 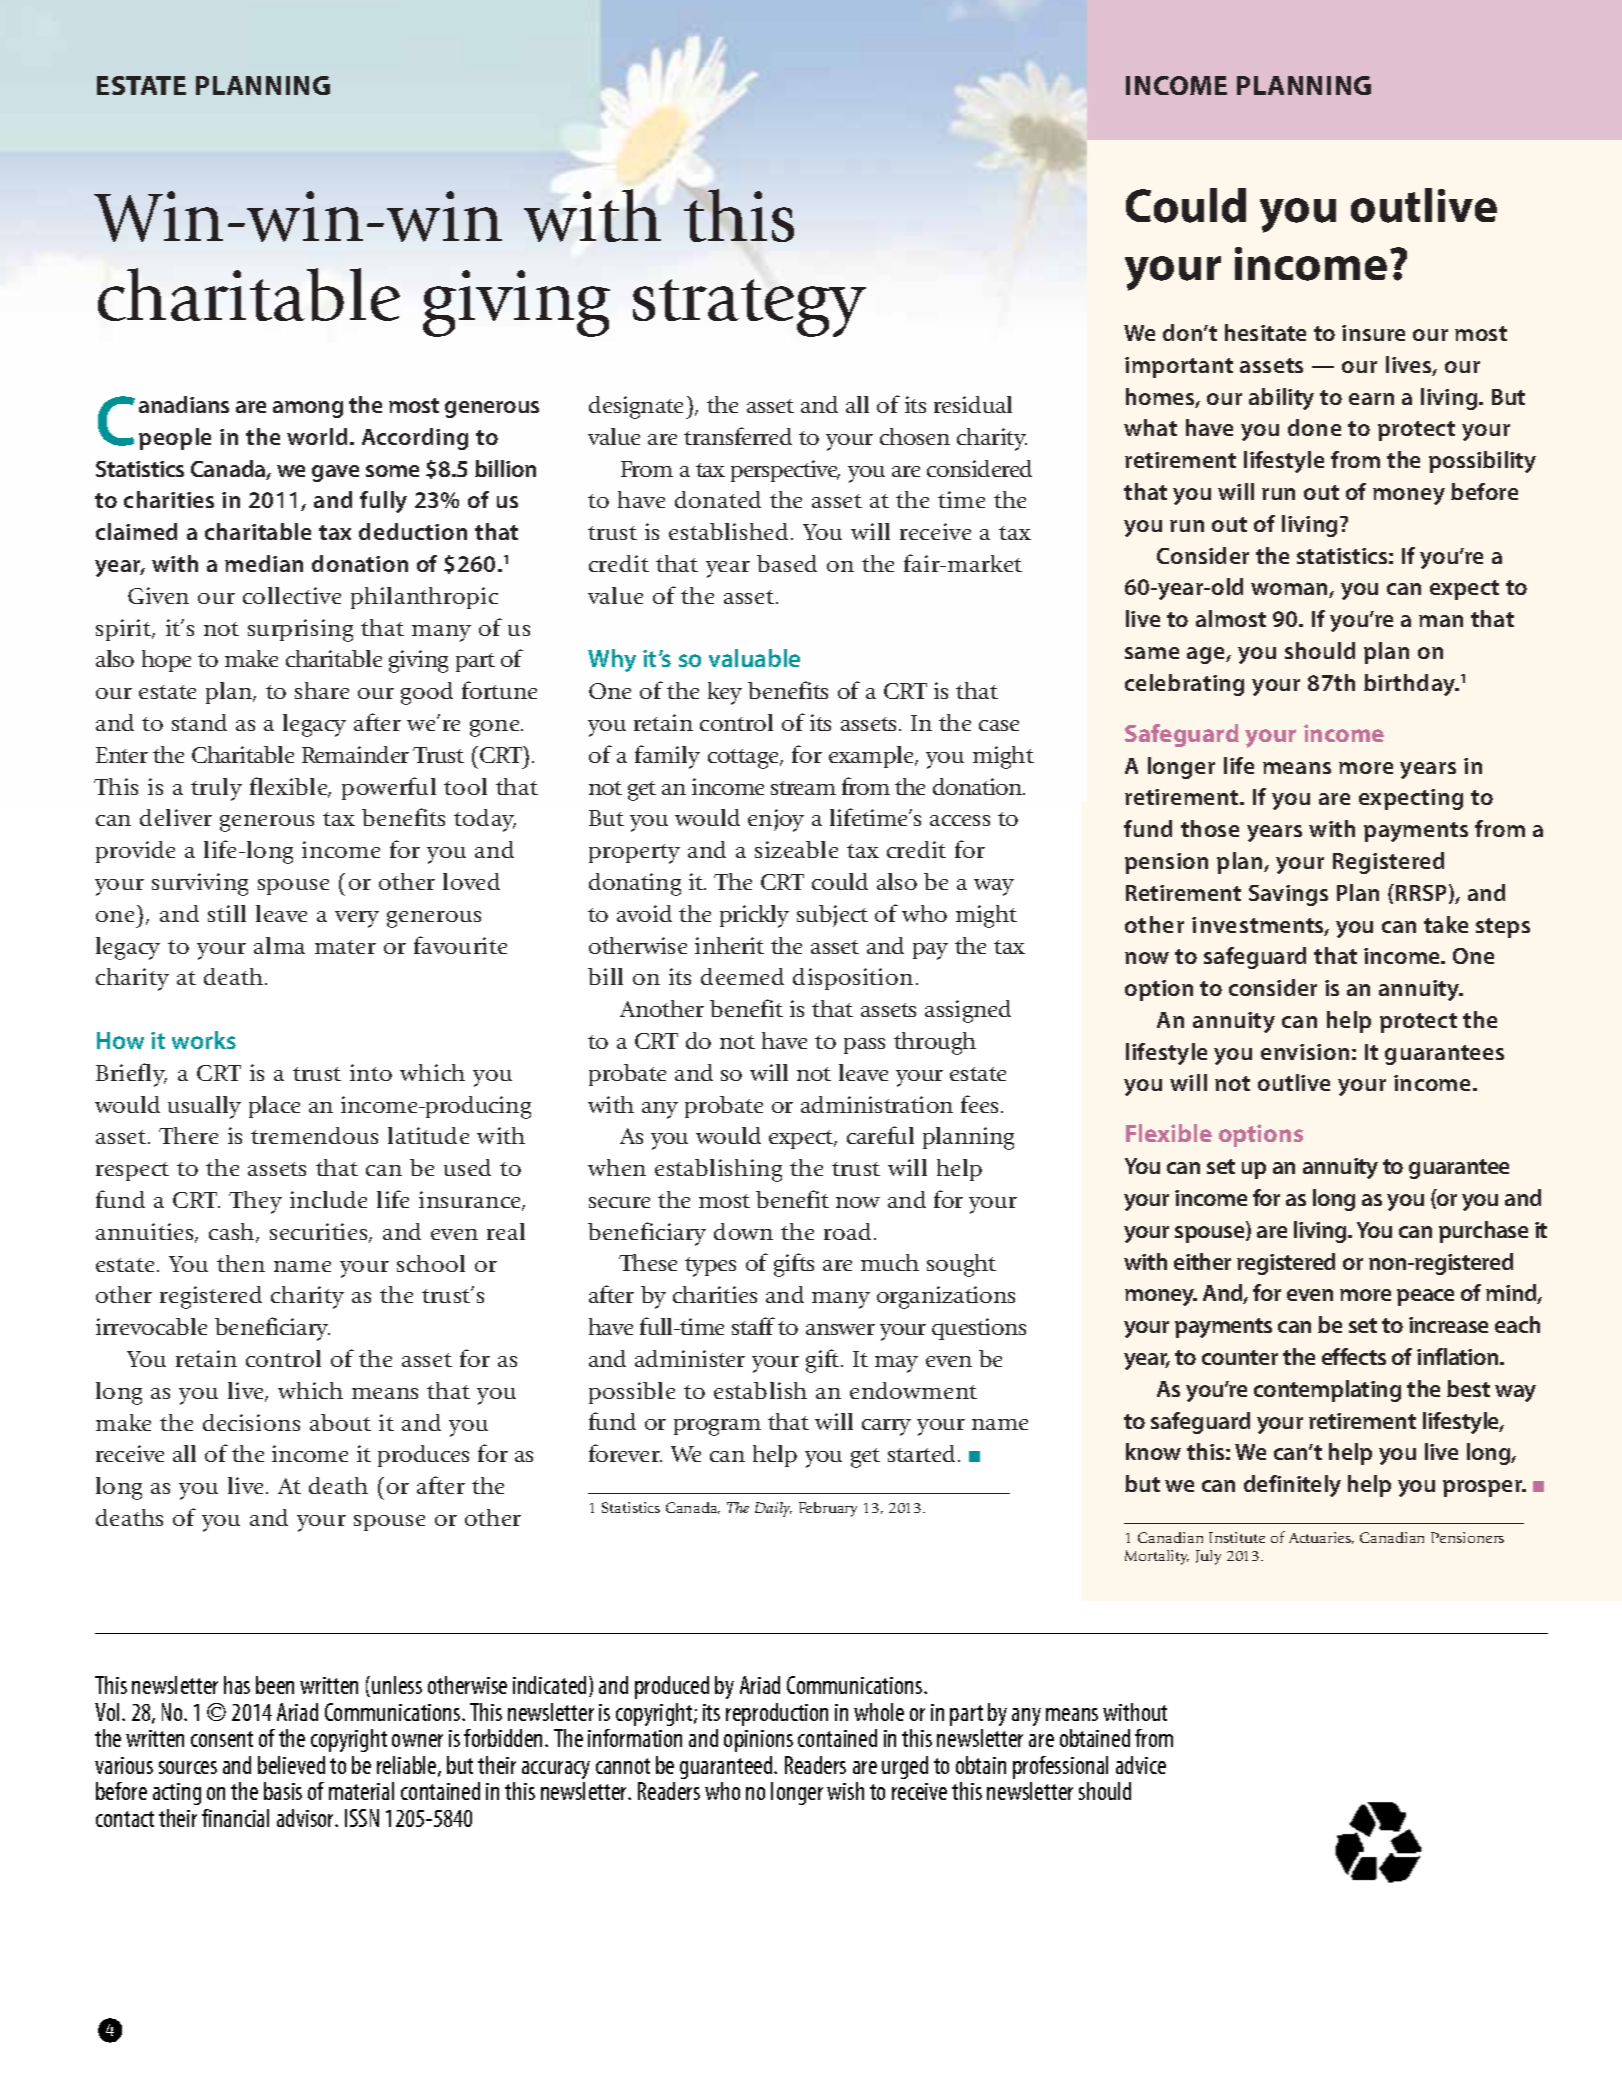 What do you see at coordinates (322, 690) in the document?
I see `share` at bounding box center [322, 690].
